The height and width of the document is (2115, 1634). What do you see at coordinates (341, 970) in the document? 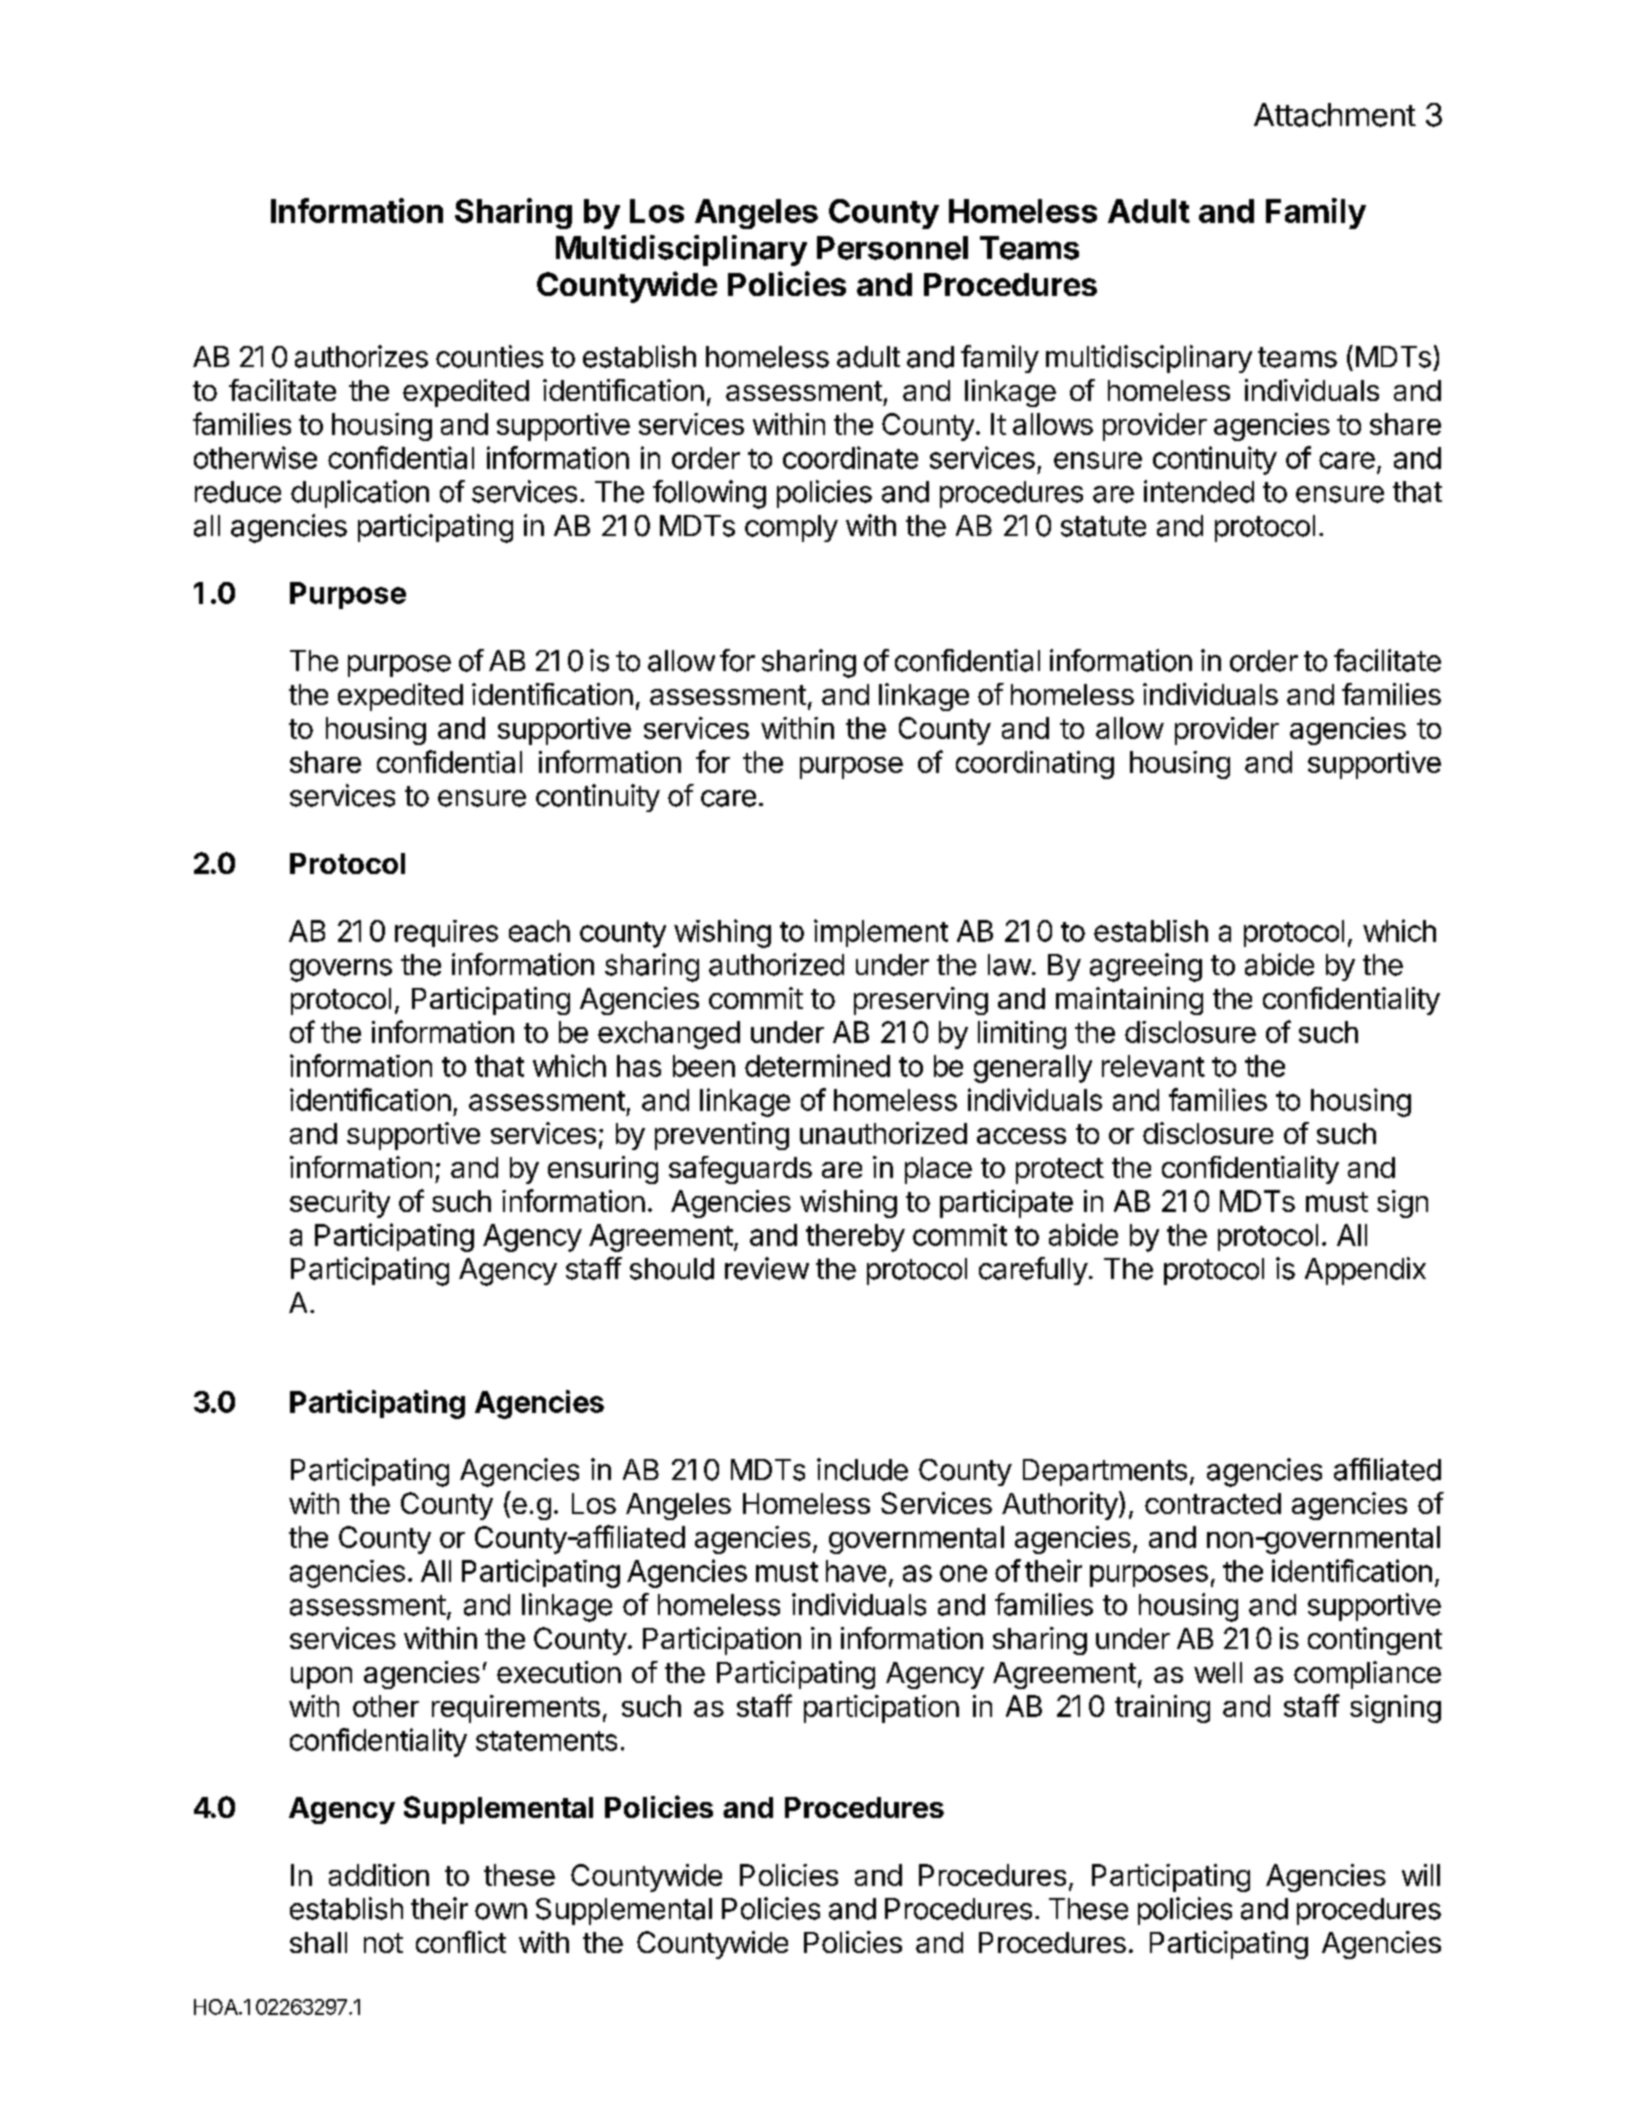
I see `governs` at bounding box center [341, 970].
